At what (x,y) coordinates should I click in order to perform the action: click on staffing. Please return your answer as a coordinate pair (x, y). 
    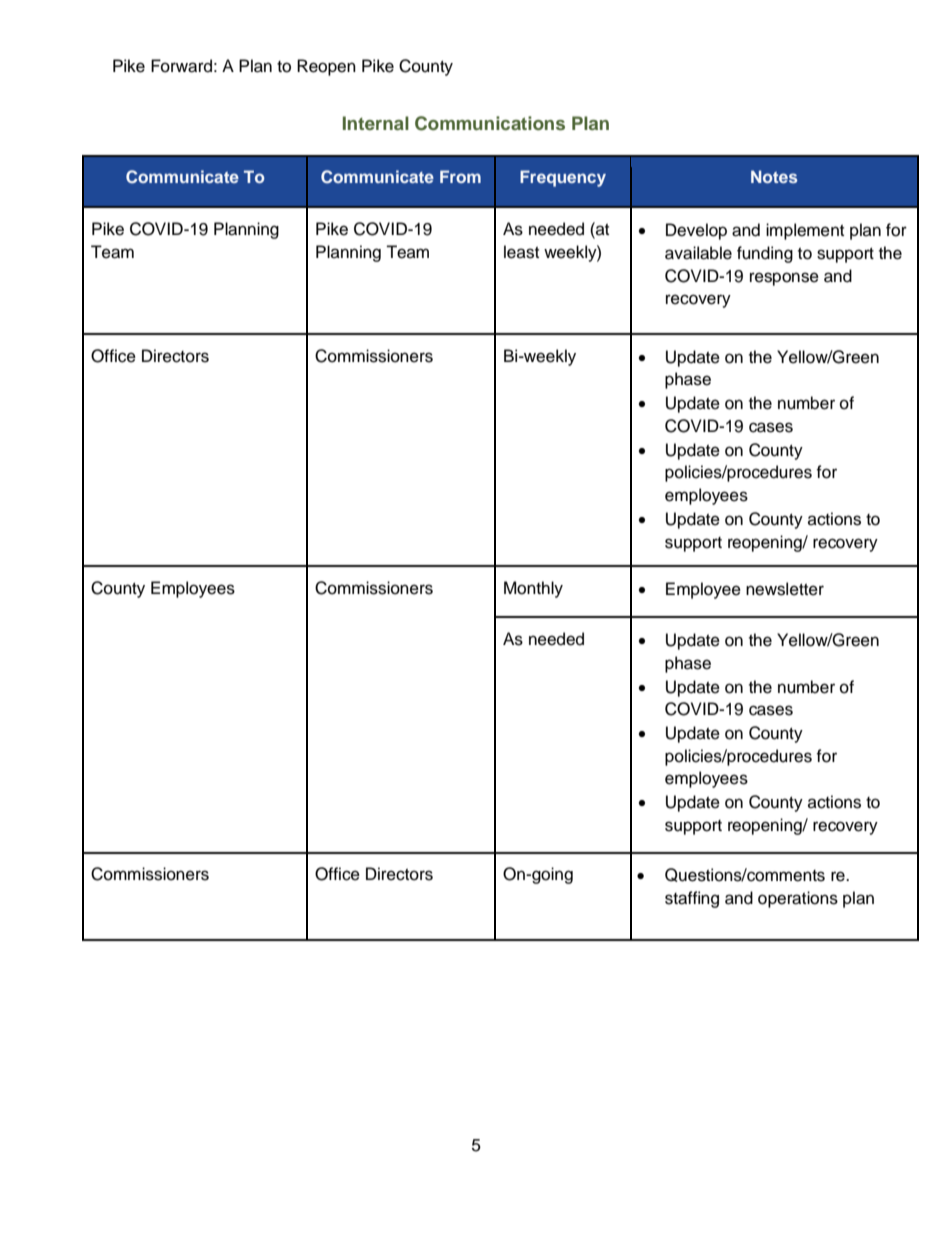
    Looking at the image, I should click on (692, 899).
